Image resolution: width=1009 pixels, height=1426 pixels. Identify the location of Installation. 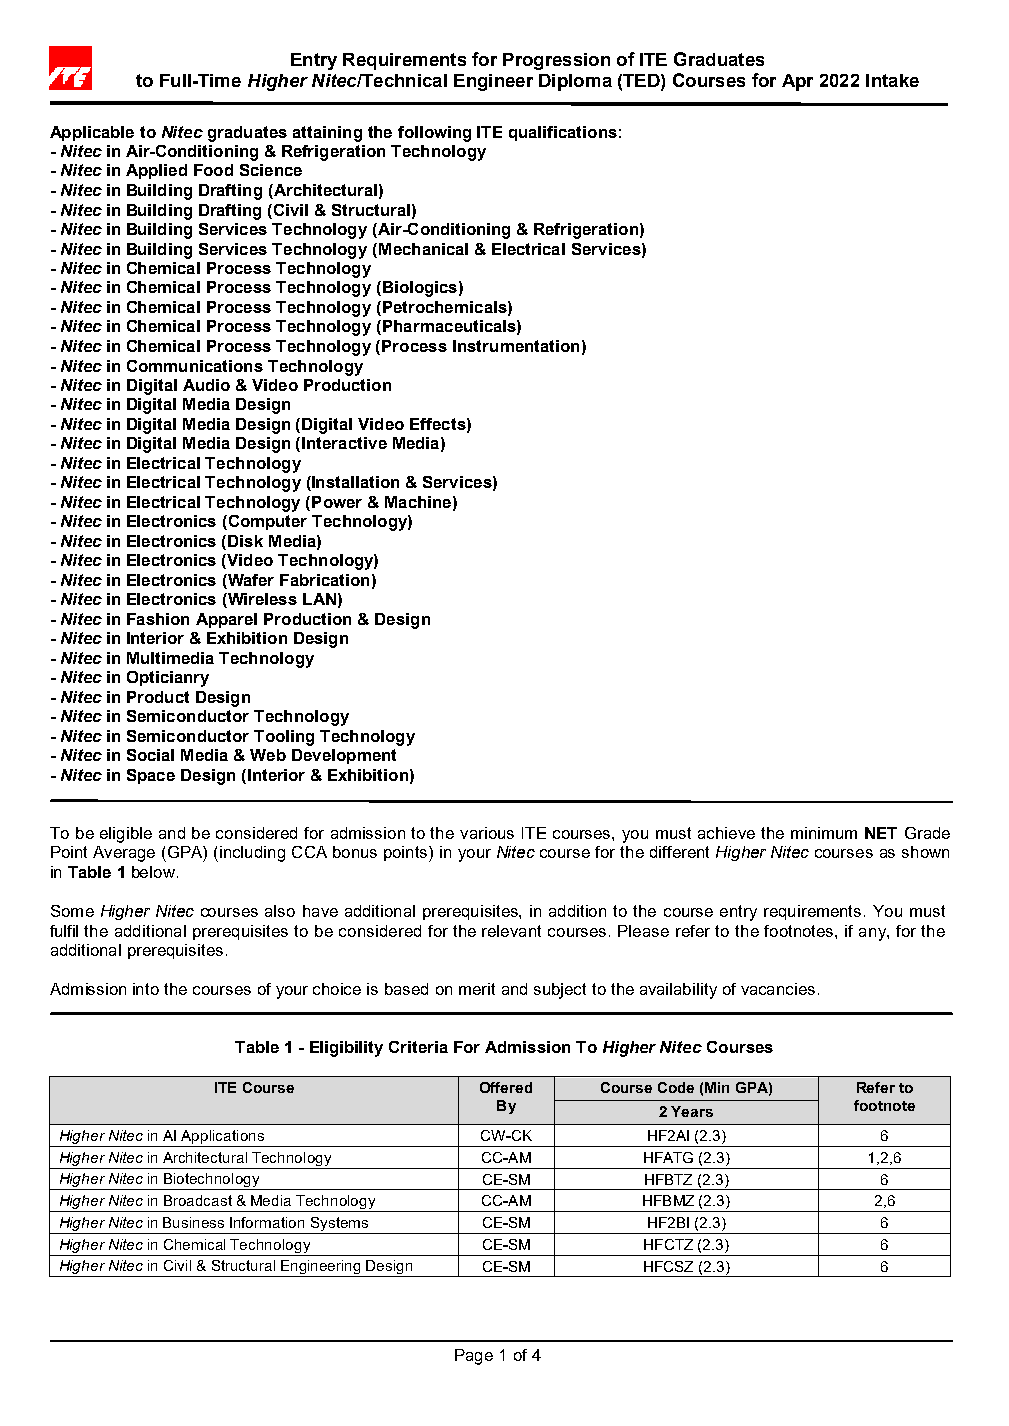
(354, 483).
